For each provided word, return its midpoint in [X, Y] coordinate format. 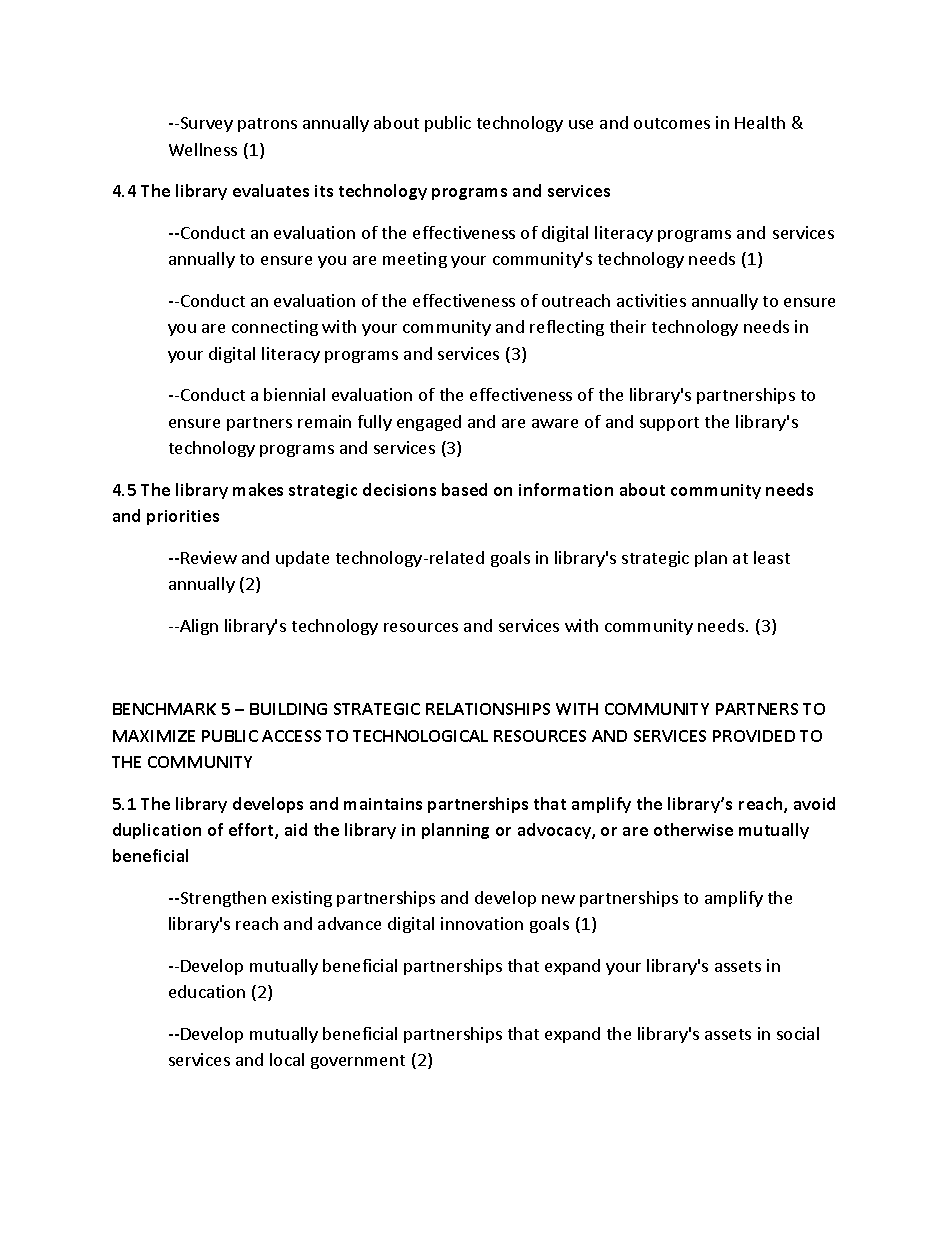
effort [252, 831]
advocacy [555, 831]
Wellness [203, 149]
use [581, 124]
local [287, 1059]
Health [760, 122]
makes [258, 489]
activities [651, 300]
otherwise [693, 829]
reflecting [567, 328]
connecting [275, 328]
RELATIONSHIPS [488, 709]
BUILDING [288, 709]
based [464, 489]
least [772, 557]
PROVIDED [754, 736]
